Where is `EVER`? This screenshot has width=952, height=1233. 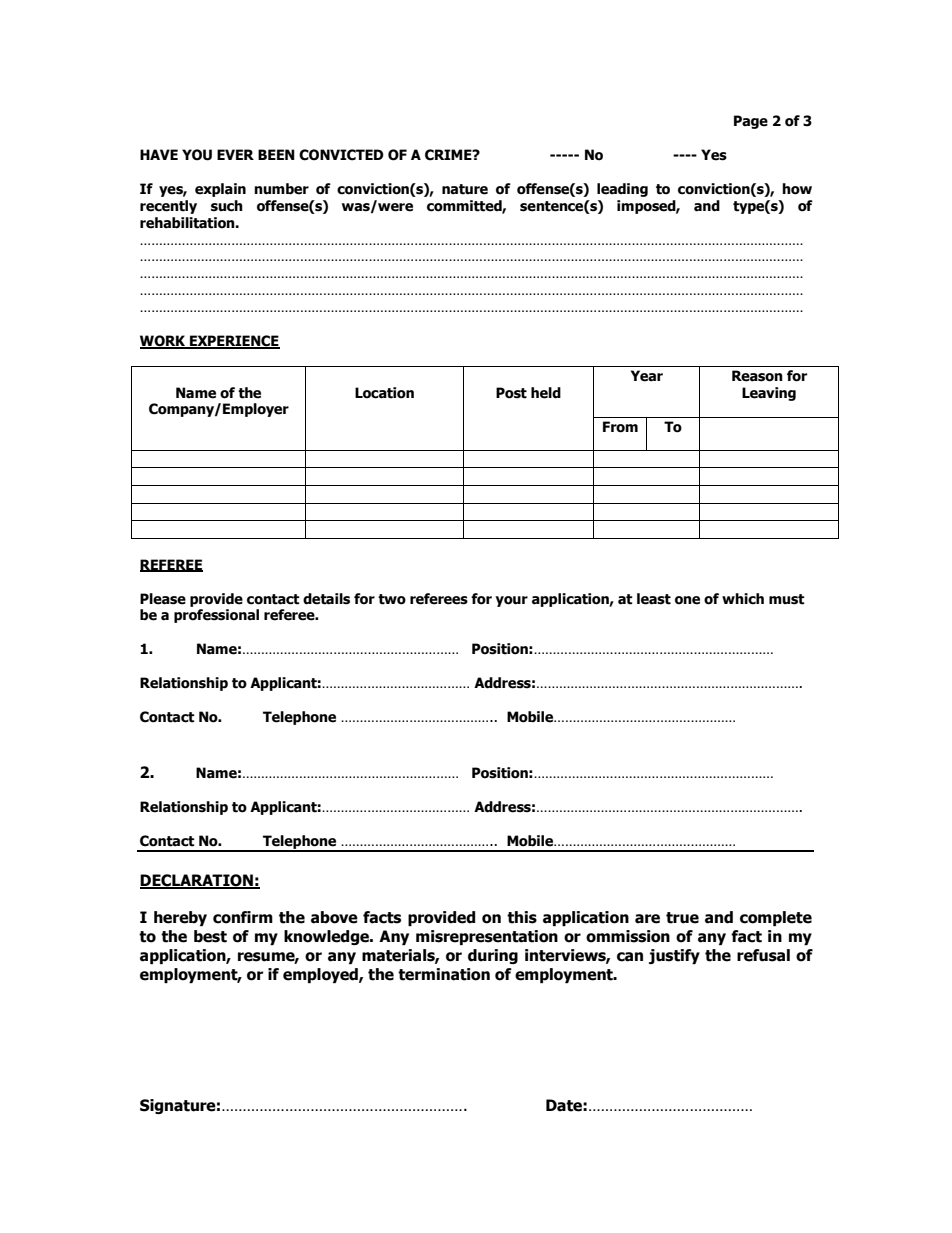
EVER is located at coordinates (235, 154).
